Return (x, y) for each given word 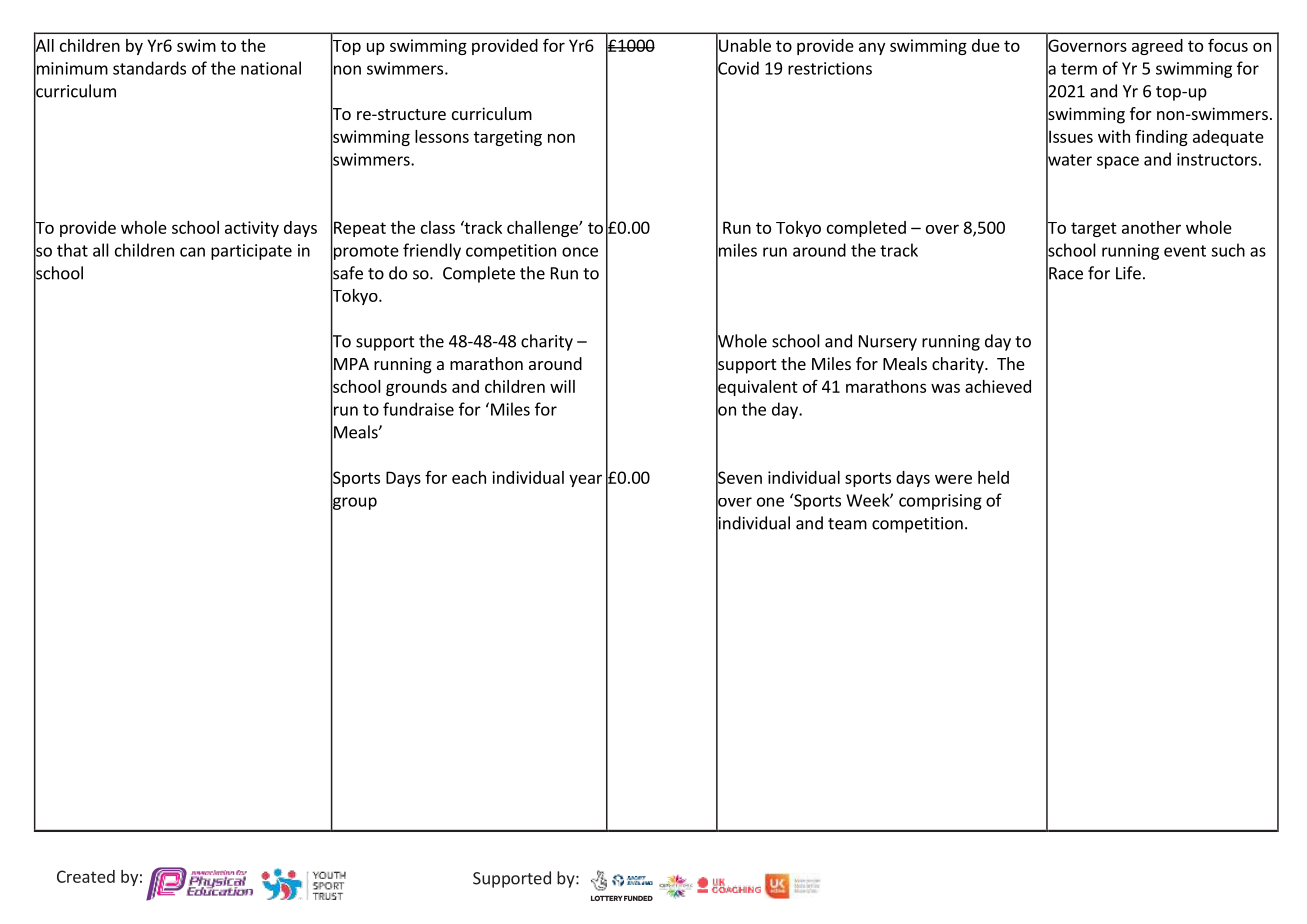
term (1079, 69)
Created (86, 876)
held (993, 477)
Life (1128, 273)
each (469, 477)
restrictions (830, 68)
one (770, 502)
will (562, 386)
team (847, 524)
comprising (940, 502)
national (271, 68)
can (192, 252)
